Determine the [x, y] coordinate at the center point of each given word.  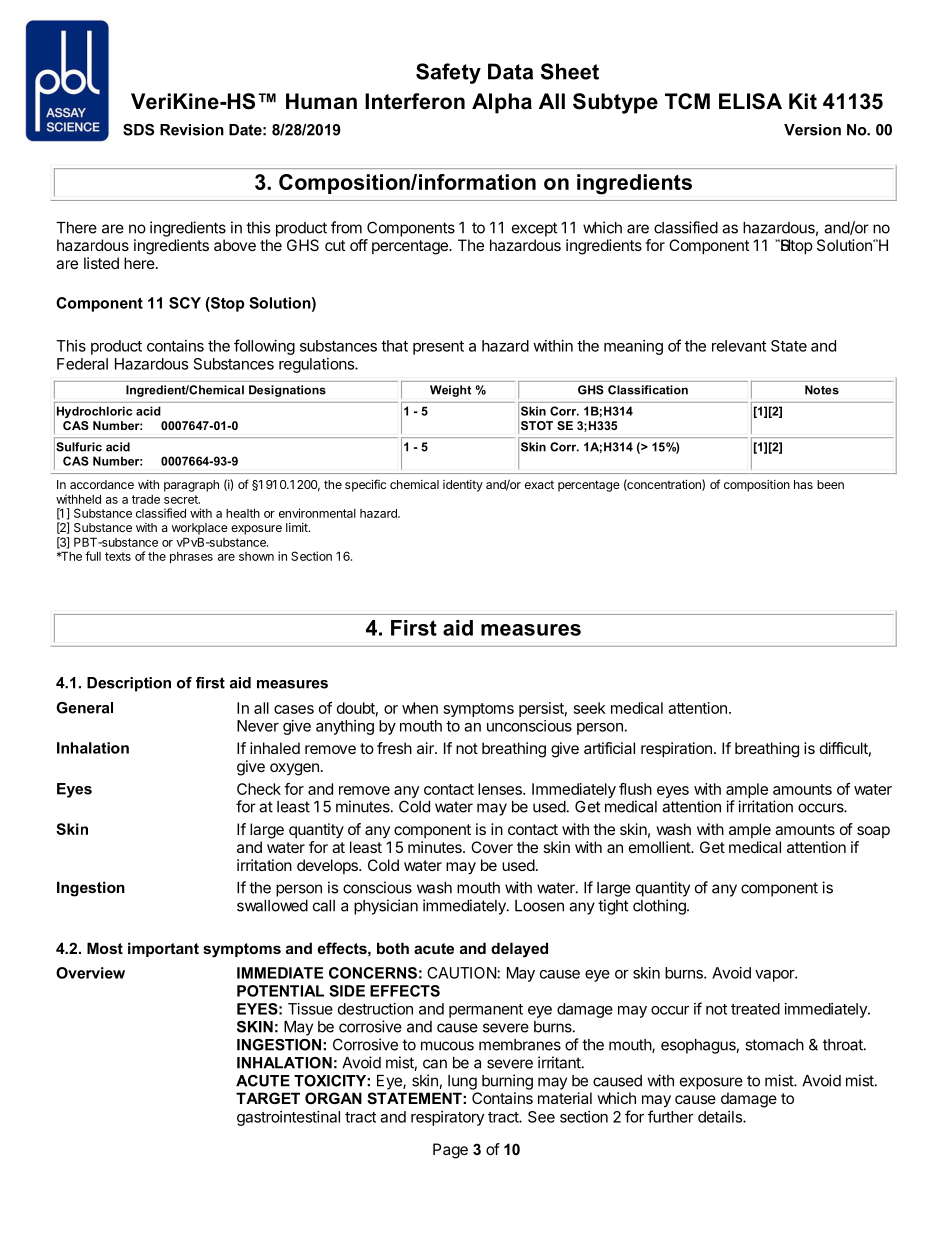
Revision [192, 130]
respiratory [447, 1118]
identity [463, 486]
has [803, 484]
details [721, 1117]
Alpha [502, 103]
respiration [676, 750]
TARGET [268, 1098]
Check [259, 789]
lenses [501, 789]
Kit [803, 101]
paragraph [191, 486]
